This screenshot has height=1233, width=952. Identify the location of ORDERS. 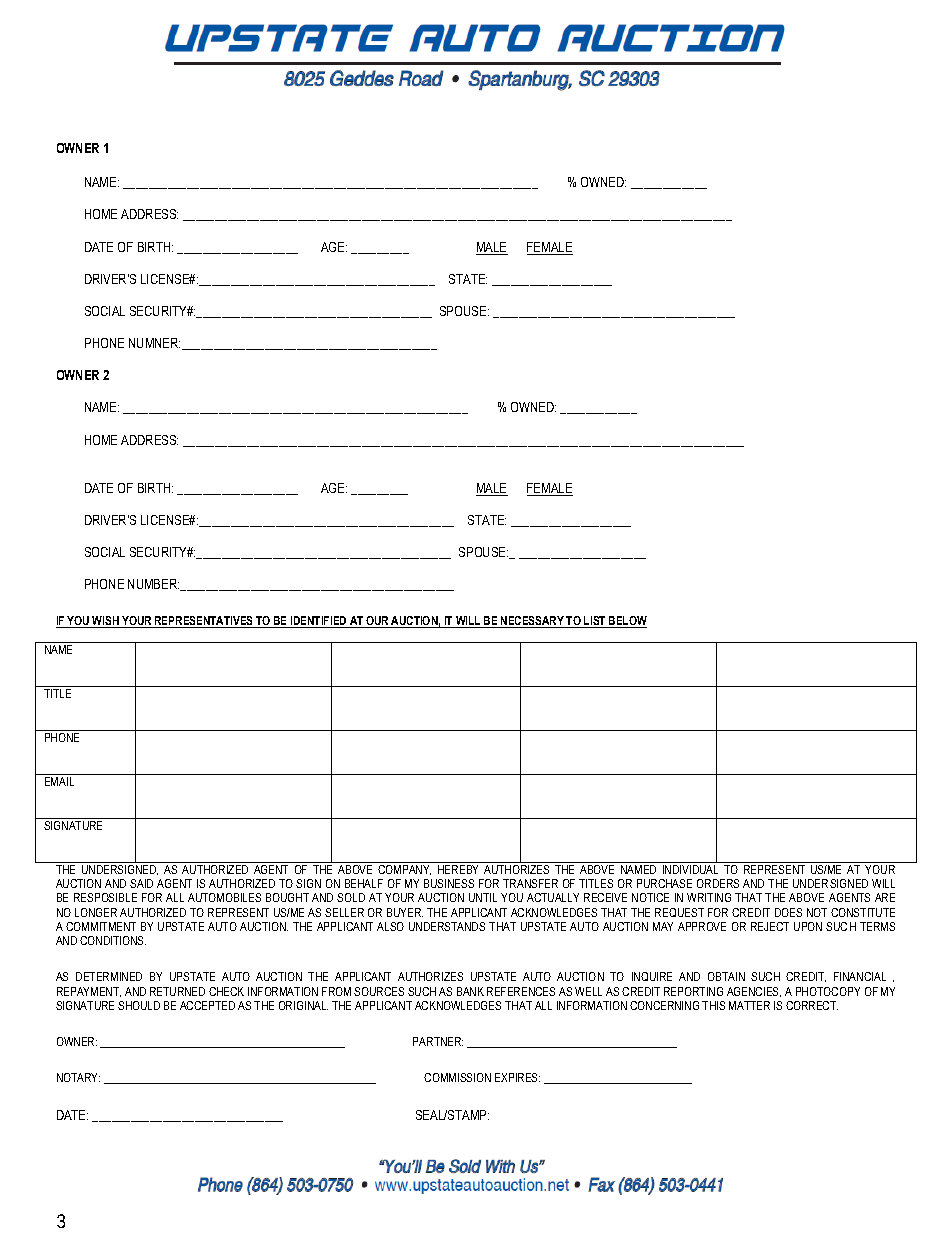
(718, 883).
